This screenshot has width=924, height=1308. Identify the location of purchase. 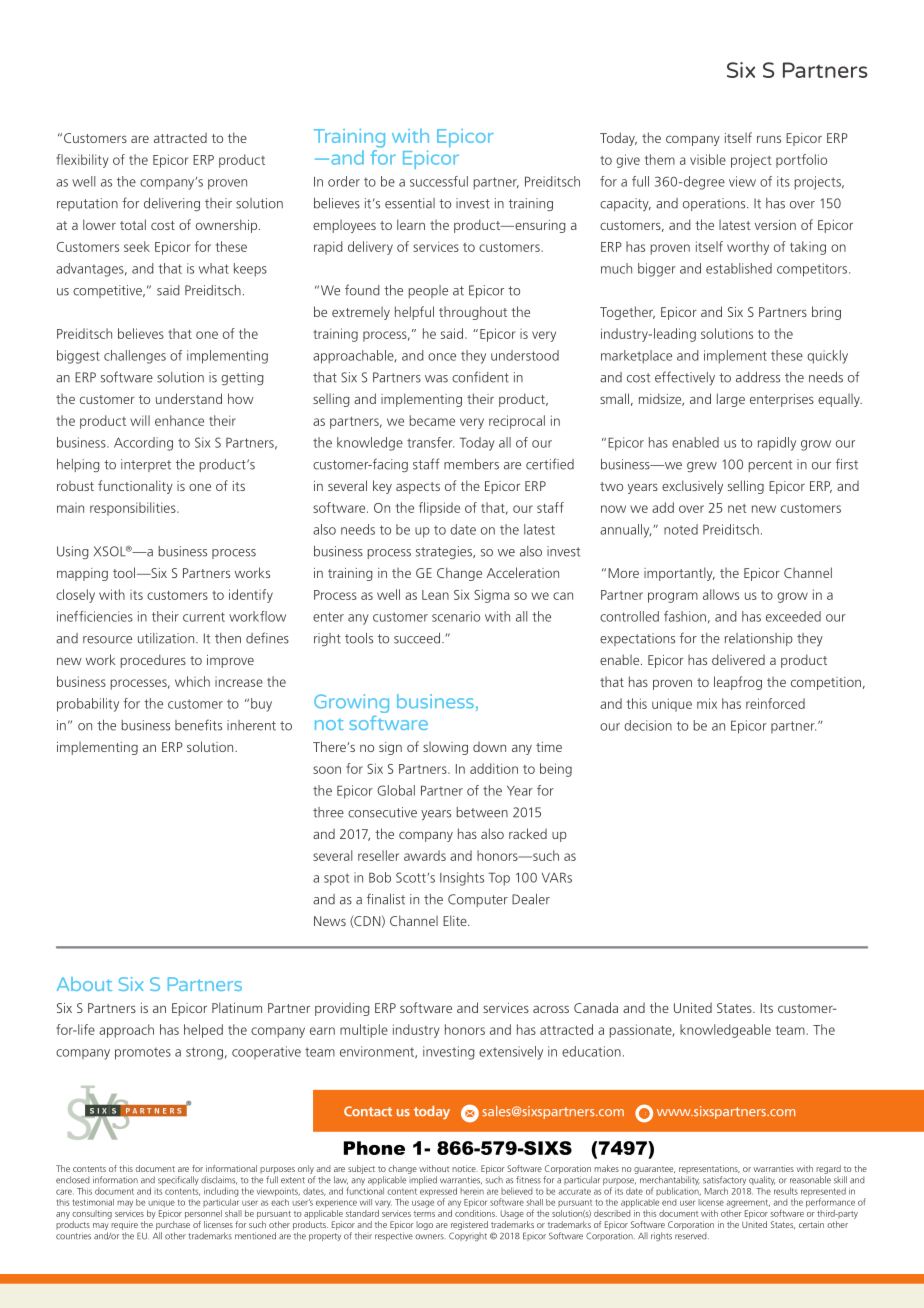
(173, 1225).
